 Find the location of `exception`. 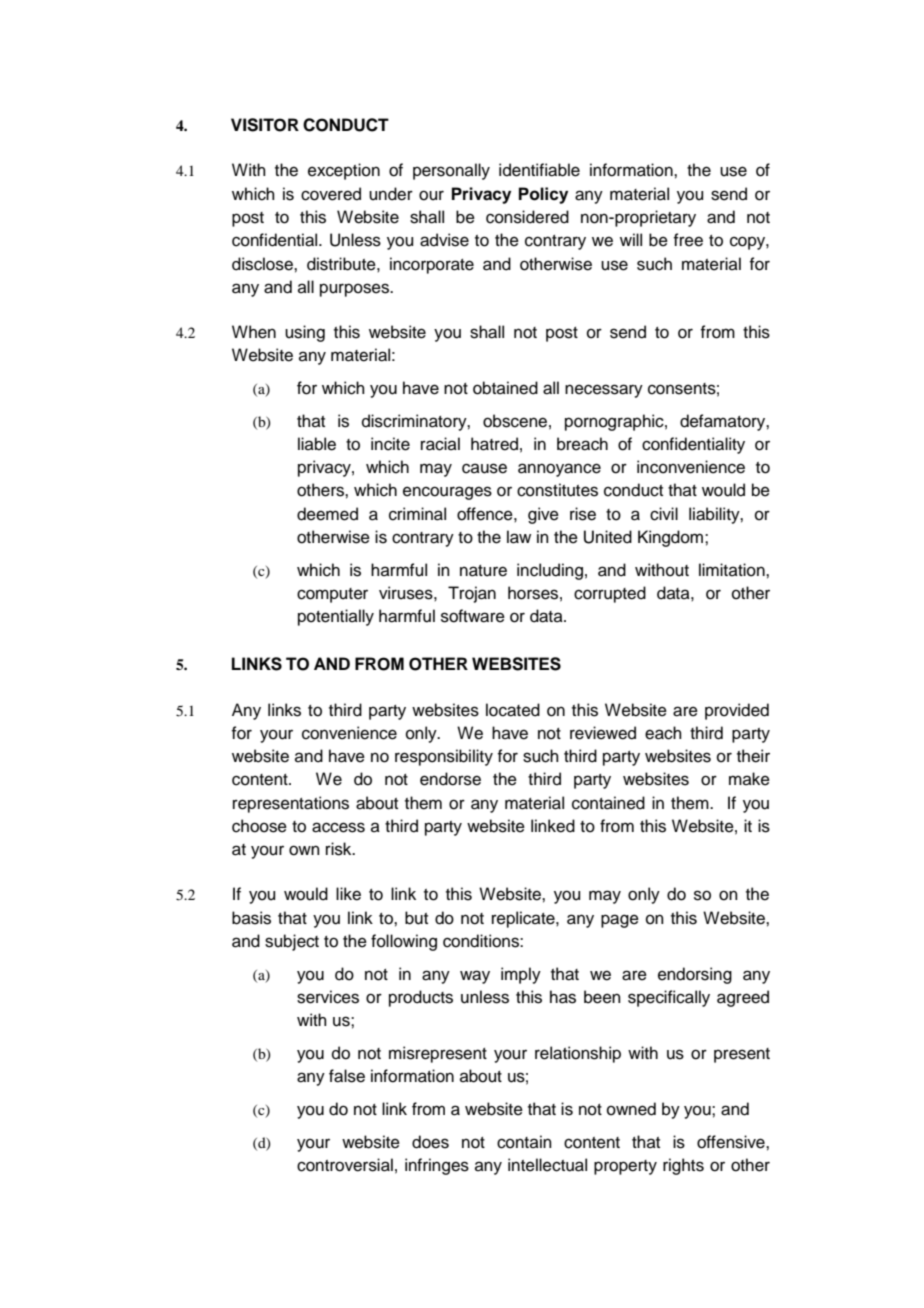

exception is located at coordinates (344, 171).
